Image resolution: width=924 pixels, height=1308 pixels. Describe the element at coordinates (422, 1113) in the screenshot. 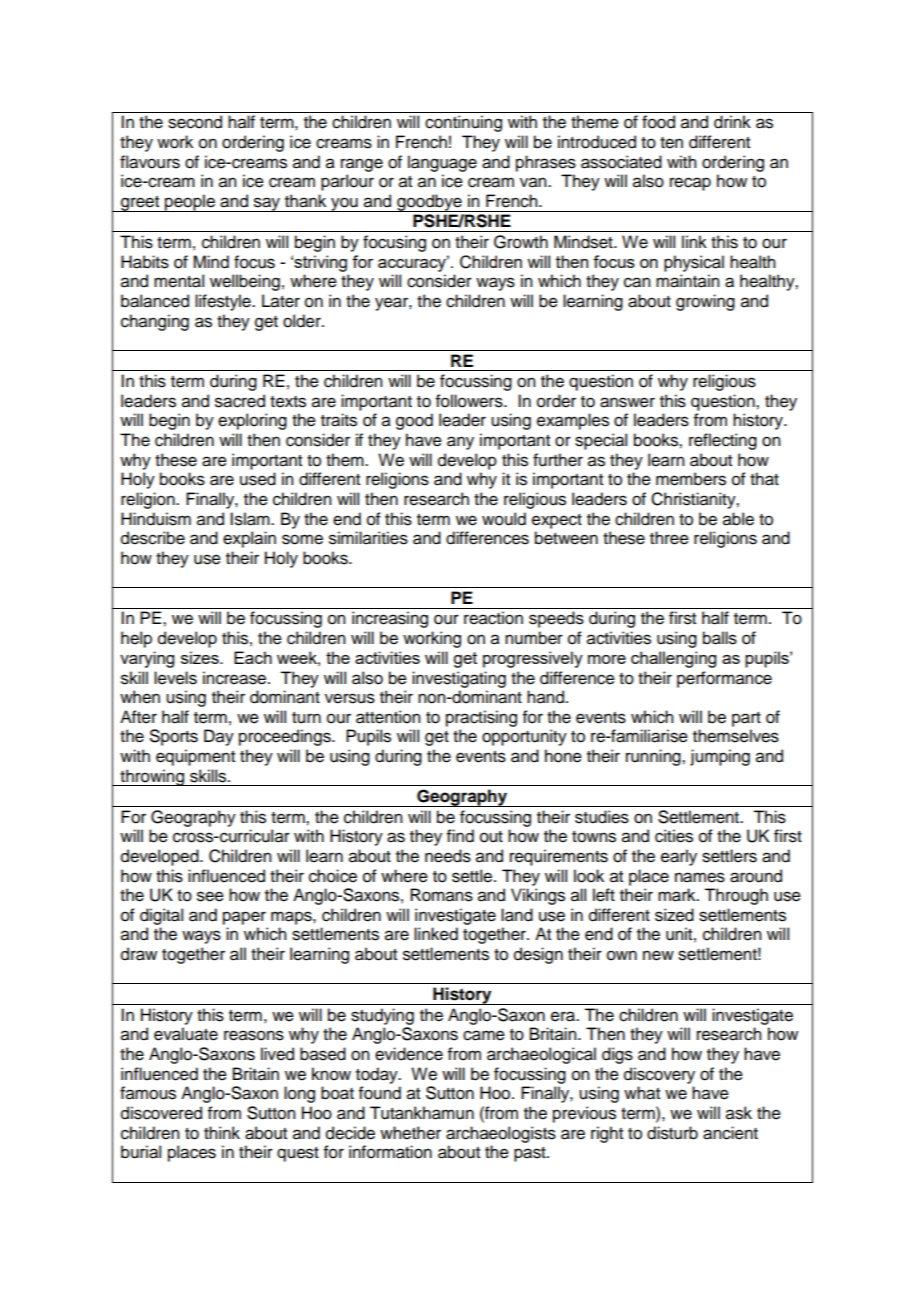

I see `Tutankhamun` at that location.
